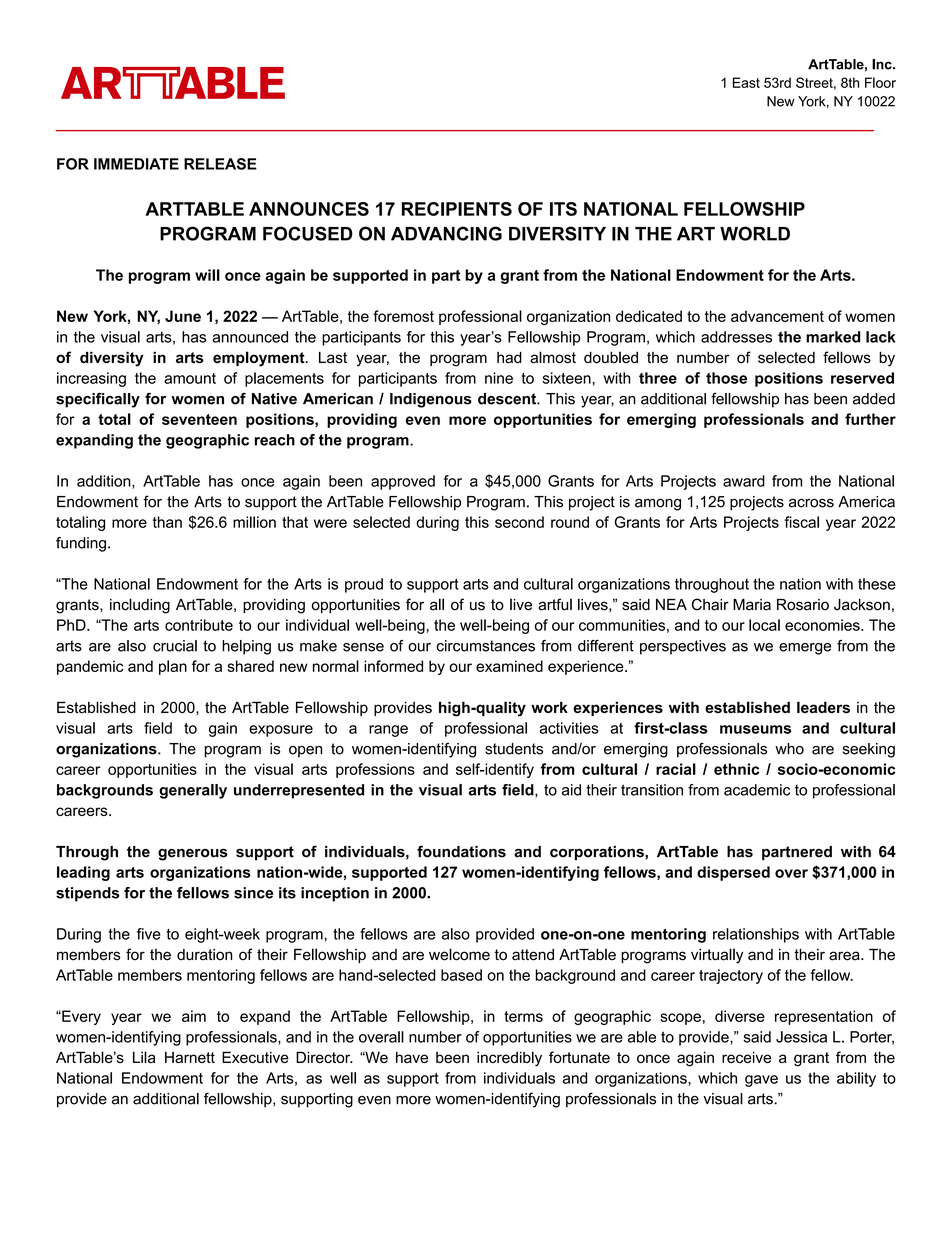  Describe the element at coordinates (144, 1057) in the document. I see `Lila` at that location.
